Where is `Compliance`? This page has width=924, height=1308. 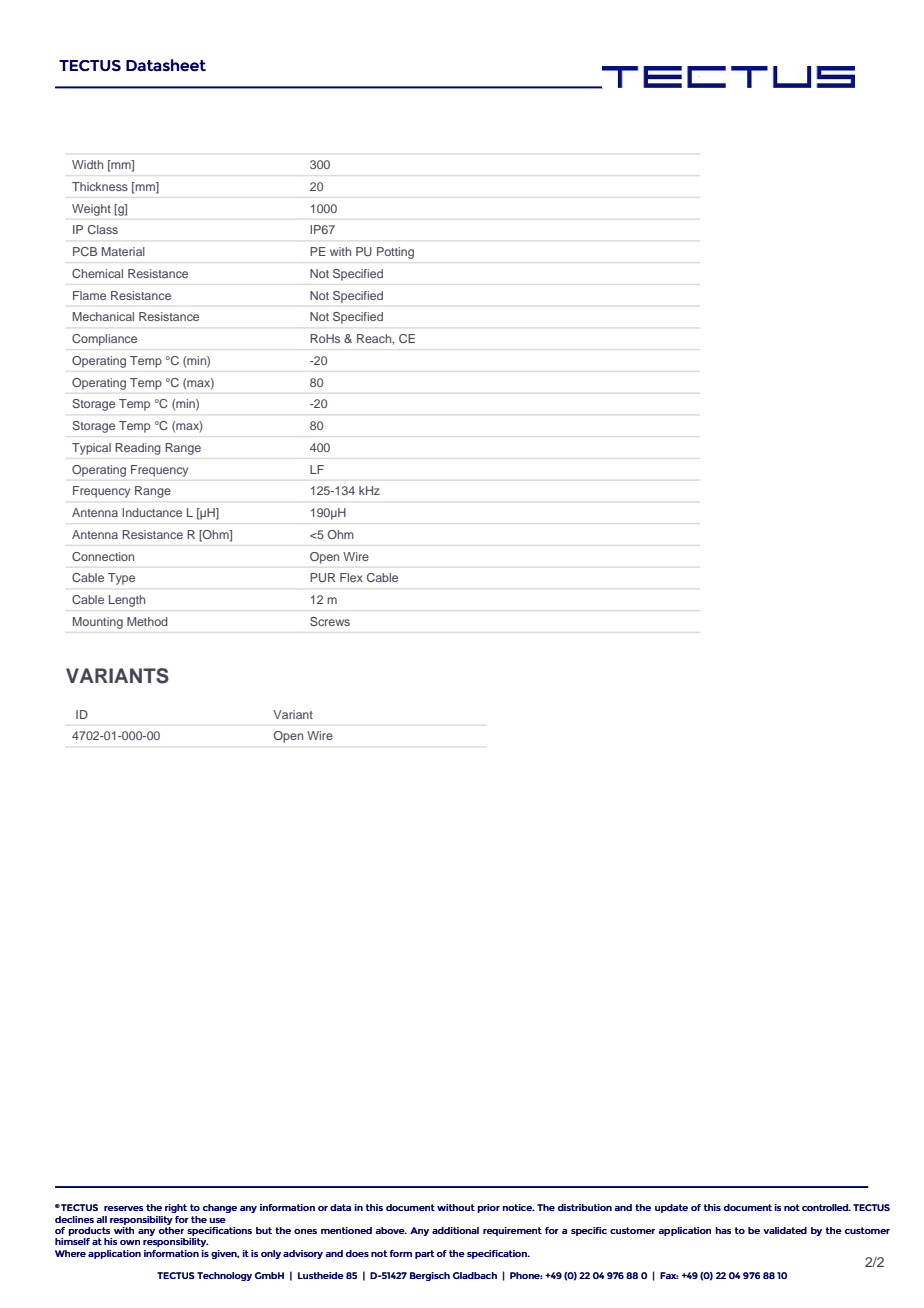 Compliance is located at coordinates (104, 340).
